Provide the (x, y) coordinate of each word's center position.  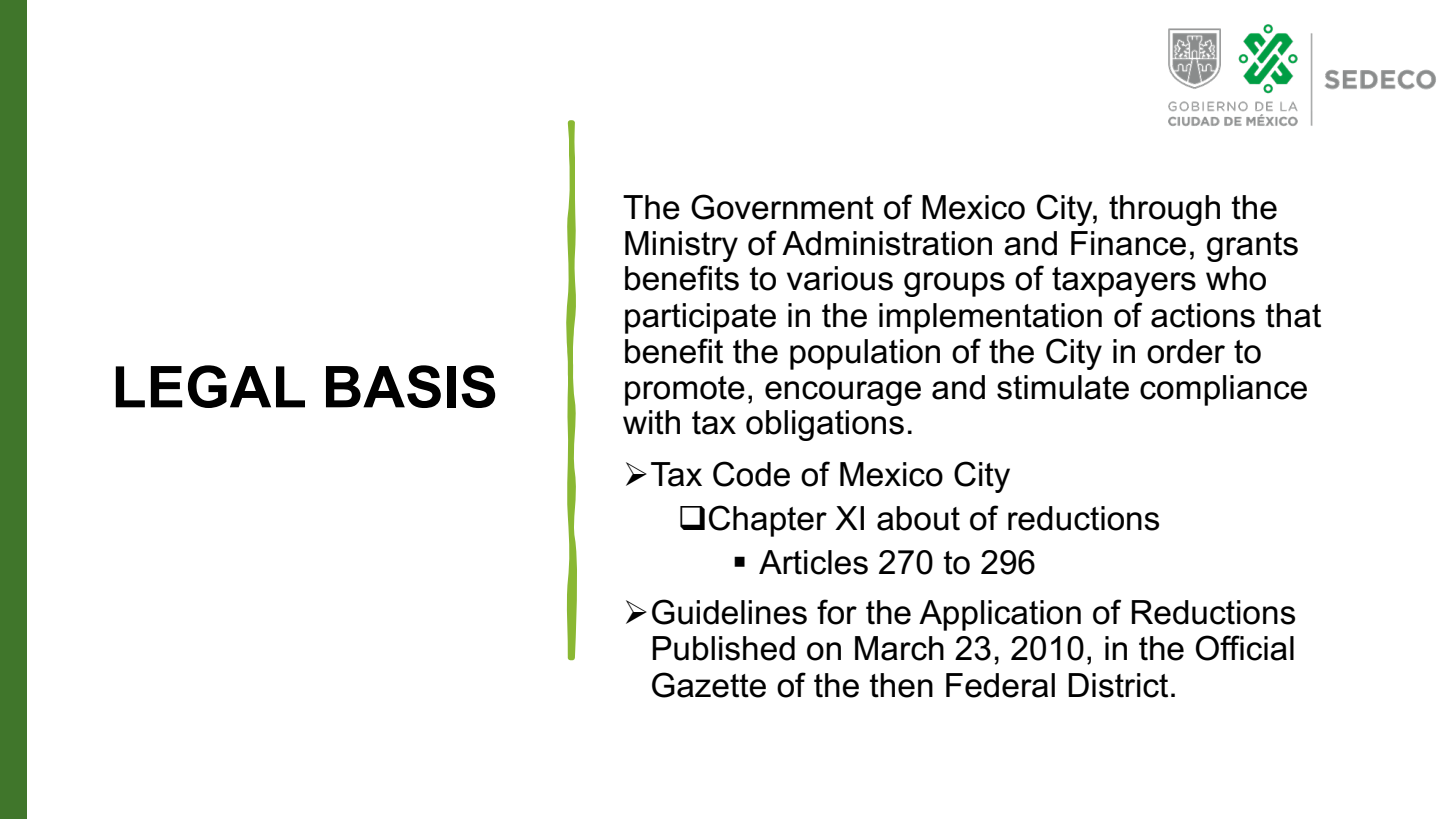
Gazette (709, 685)
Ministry (681, 246)
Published (723, 648)
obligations (825, 425)
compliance (1223, 390)
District (1118, 685)
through (1164, 210)
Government (782, 207)
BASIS (411, 386)
